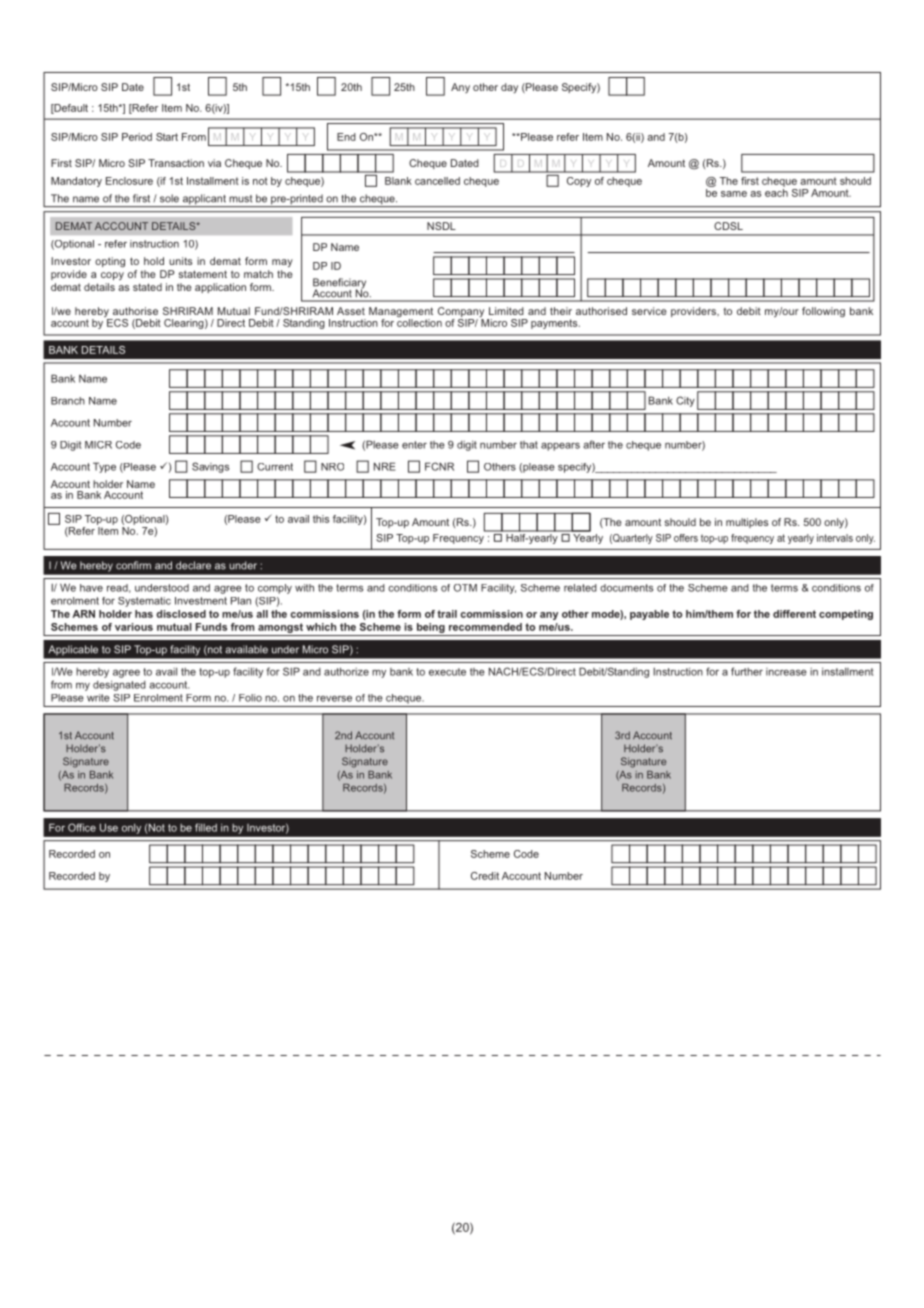  What do you see at coordinates (747, 671) in the document?
I see `further` at bounding box center [747, 671].
